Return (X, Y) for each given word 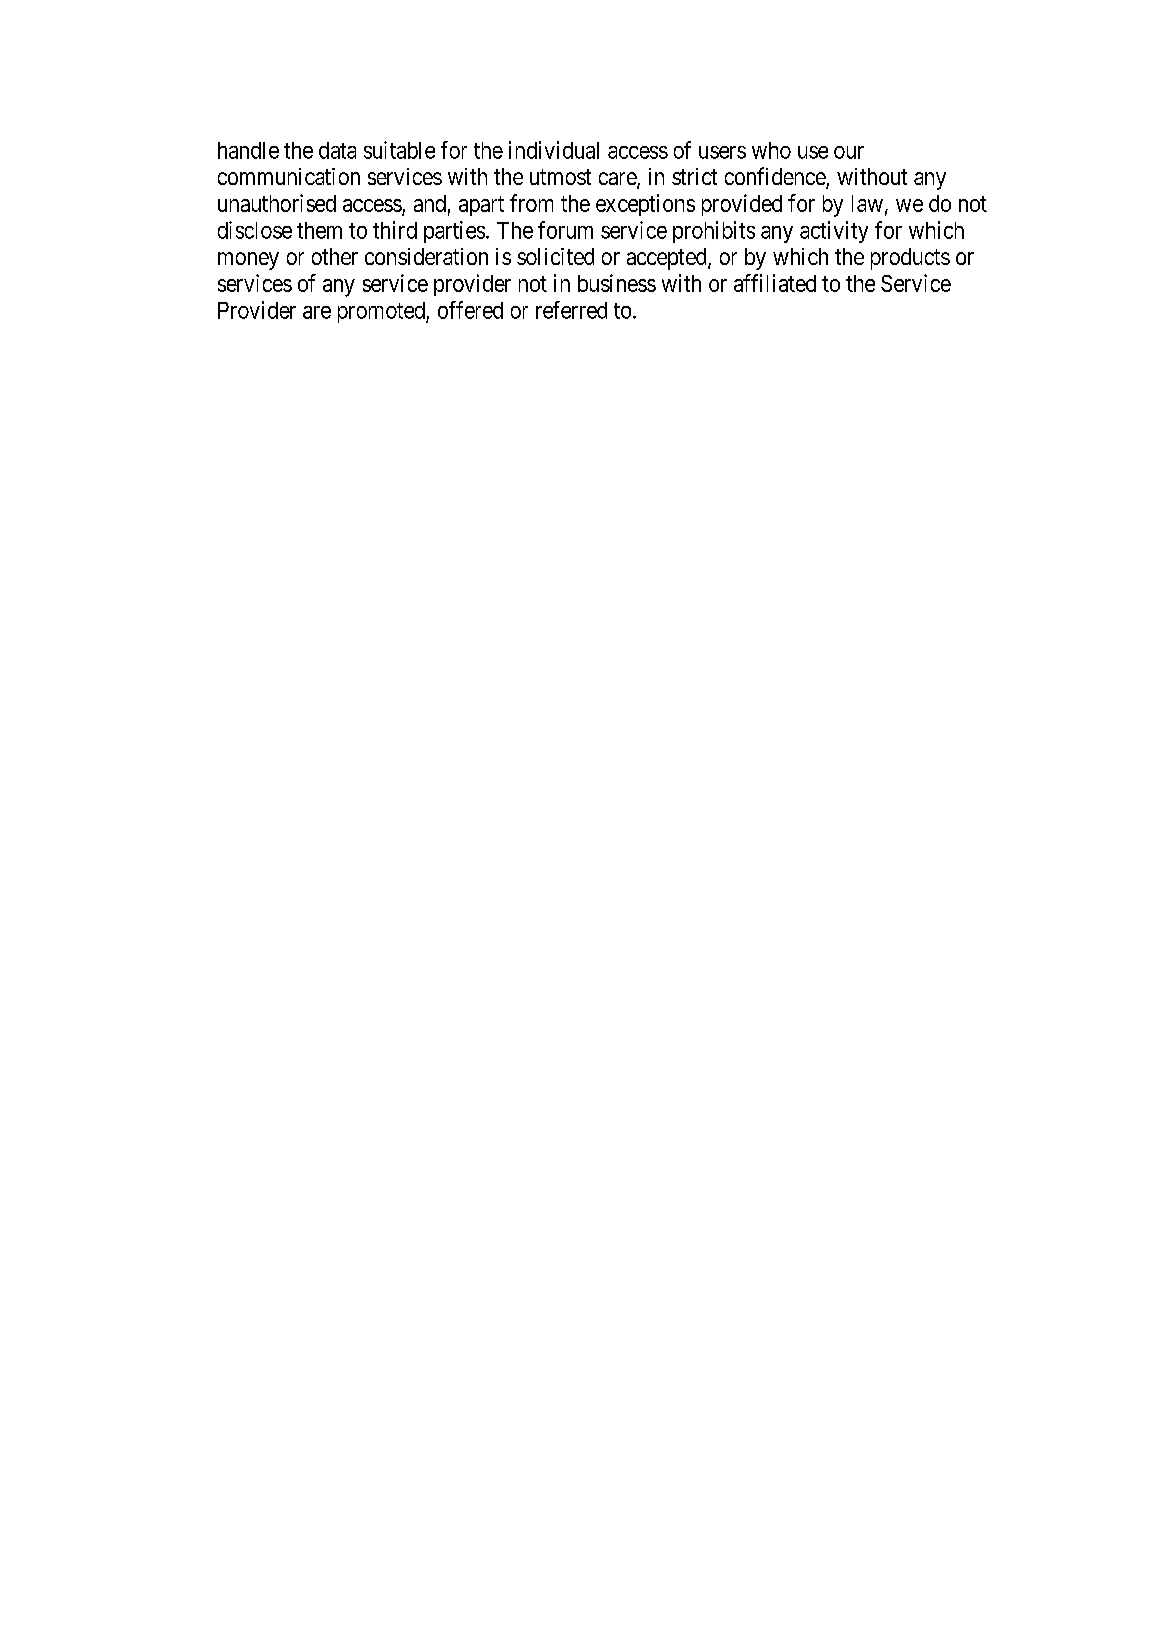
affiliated (775, 283)
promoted (382, 312)
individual (554, 150)
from (531, 203)
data (337, 150)
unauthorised (277, 203)
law (867, 203)
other (335, 256)
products (910, 259)
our (849, 152)
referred (571, 310)
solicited (555, 256)
